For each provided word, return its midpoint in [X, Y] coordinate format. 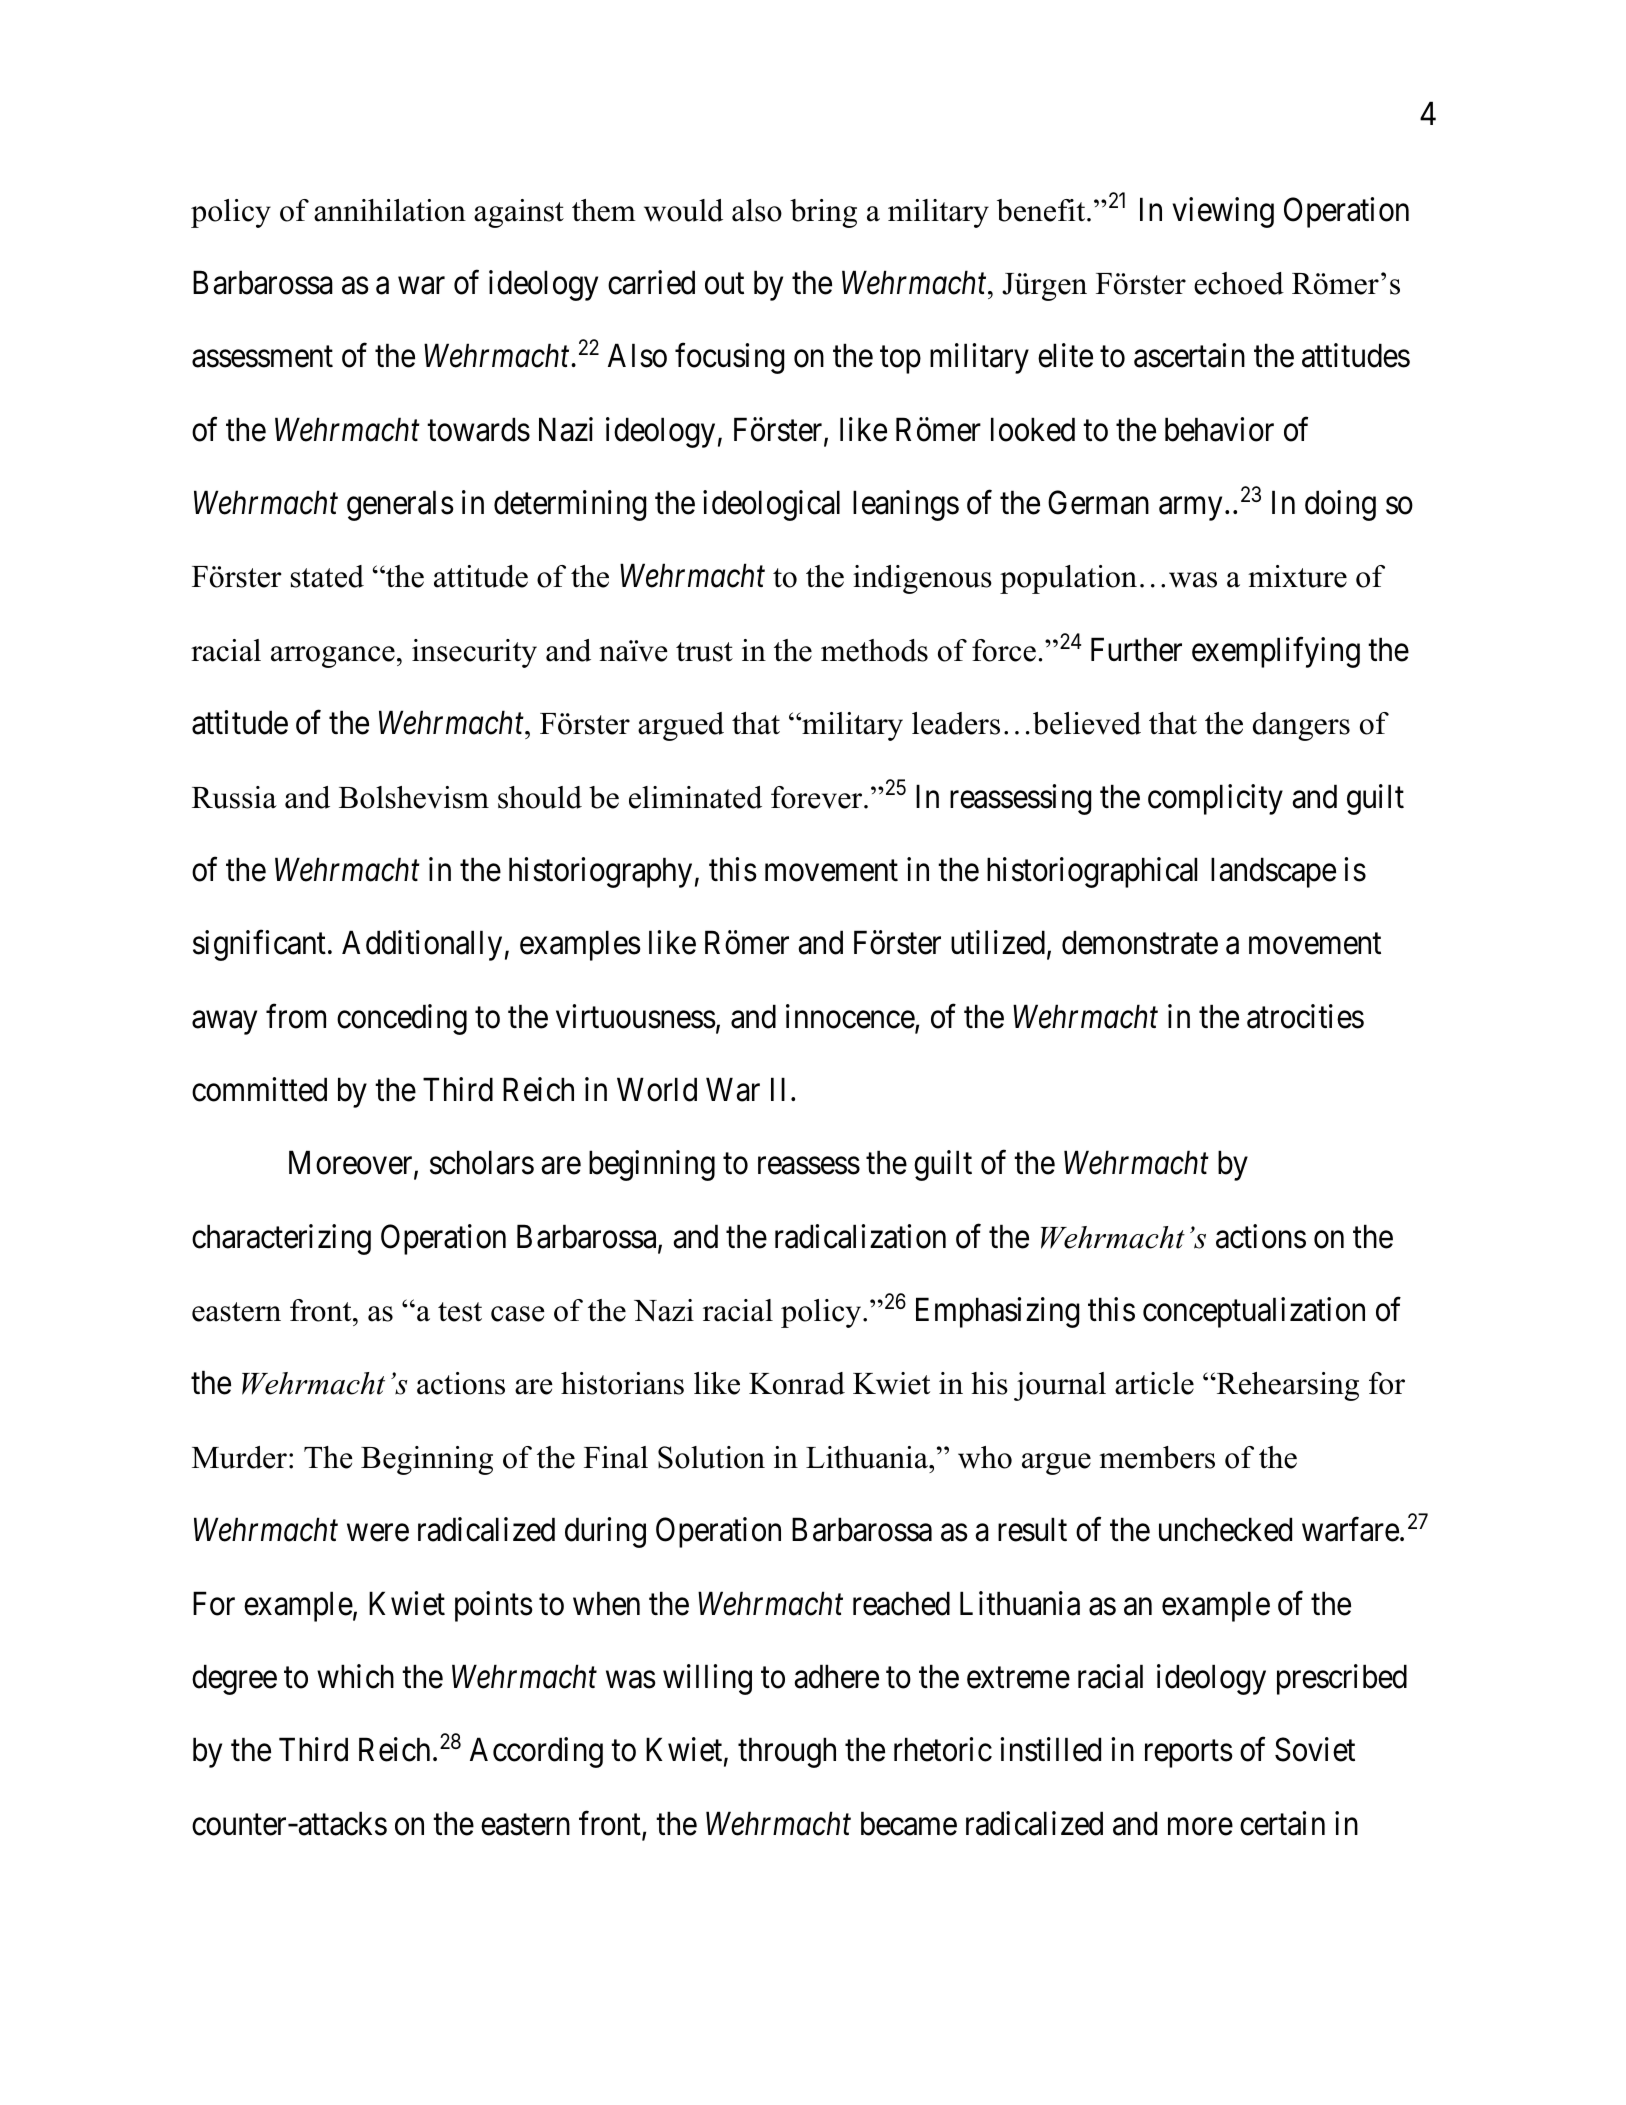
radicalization [860, 1236]
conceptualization [1254, 1312]
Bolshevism [414, 797]
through [787, 1753]
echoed [1239, 283]
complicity [1215, 799]
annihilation [390, 210]
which [355, 1676]
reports [1189, 1754]
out [724, 284]
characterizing [281, 1239]
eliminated [695, 797]
